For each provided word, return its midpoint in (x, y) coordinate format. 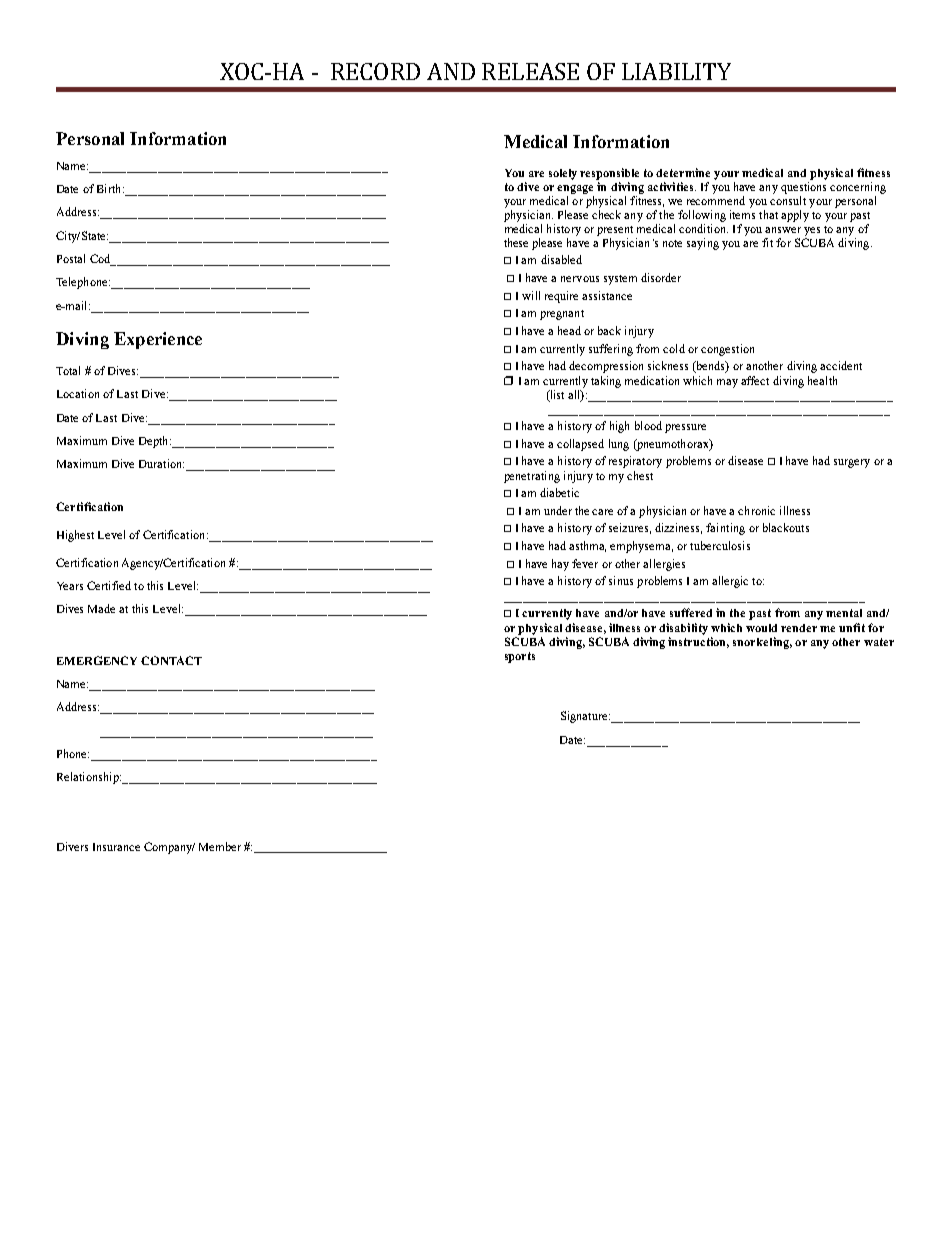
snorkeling (762, 643)
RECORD (375, 71)
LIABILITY (676, 71)
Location (78, 393)
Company (169, 848)
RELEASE (530, 71)
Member (220, 846)
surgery (852, 463)
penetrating (532, 477)
